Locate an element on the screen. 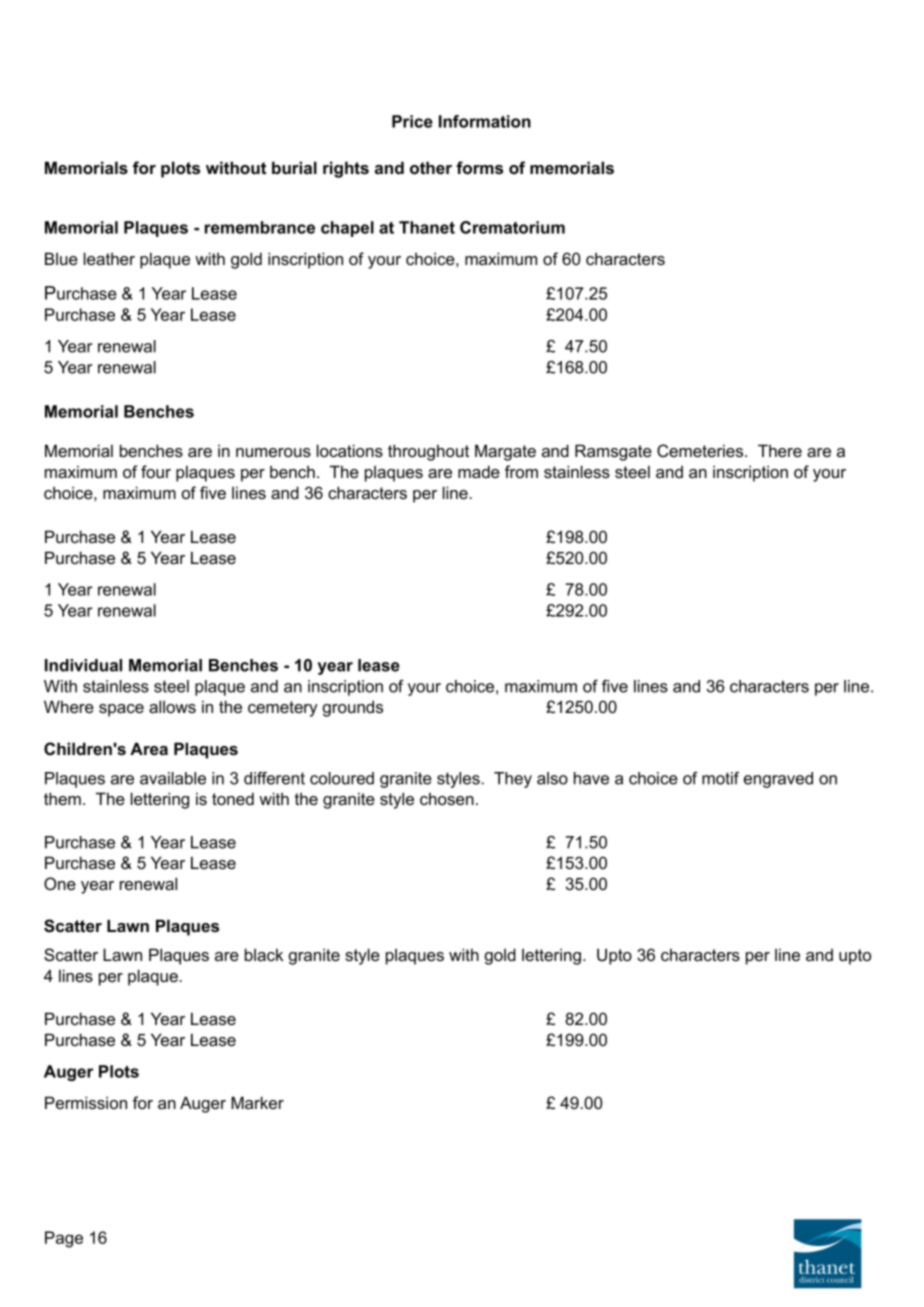 Image resolution: width=924 pixels, height=1307 pixels. Crematorium is located at coordinates (512, 227).
